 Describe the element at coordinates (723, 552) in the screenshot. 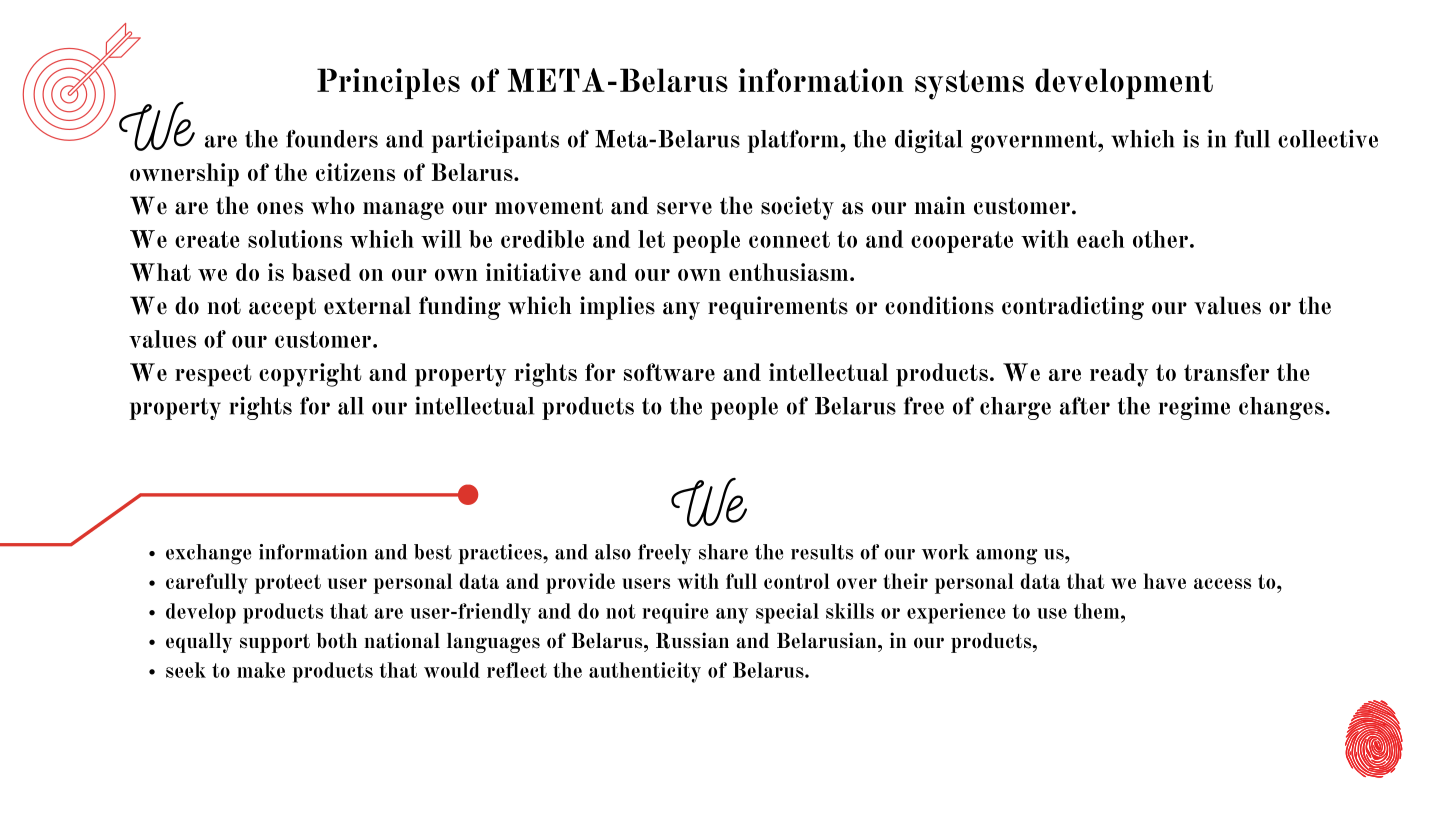

I see `share` at that location.
